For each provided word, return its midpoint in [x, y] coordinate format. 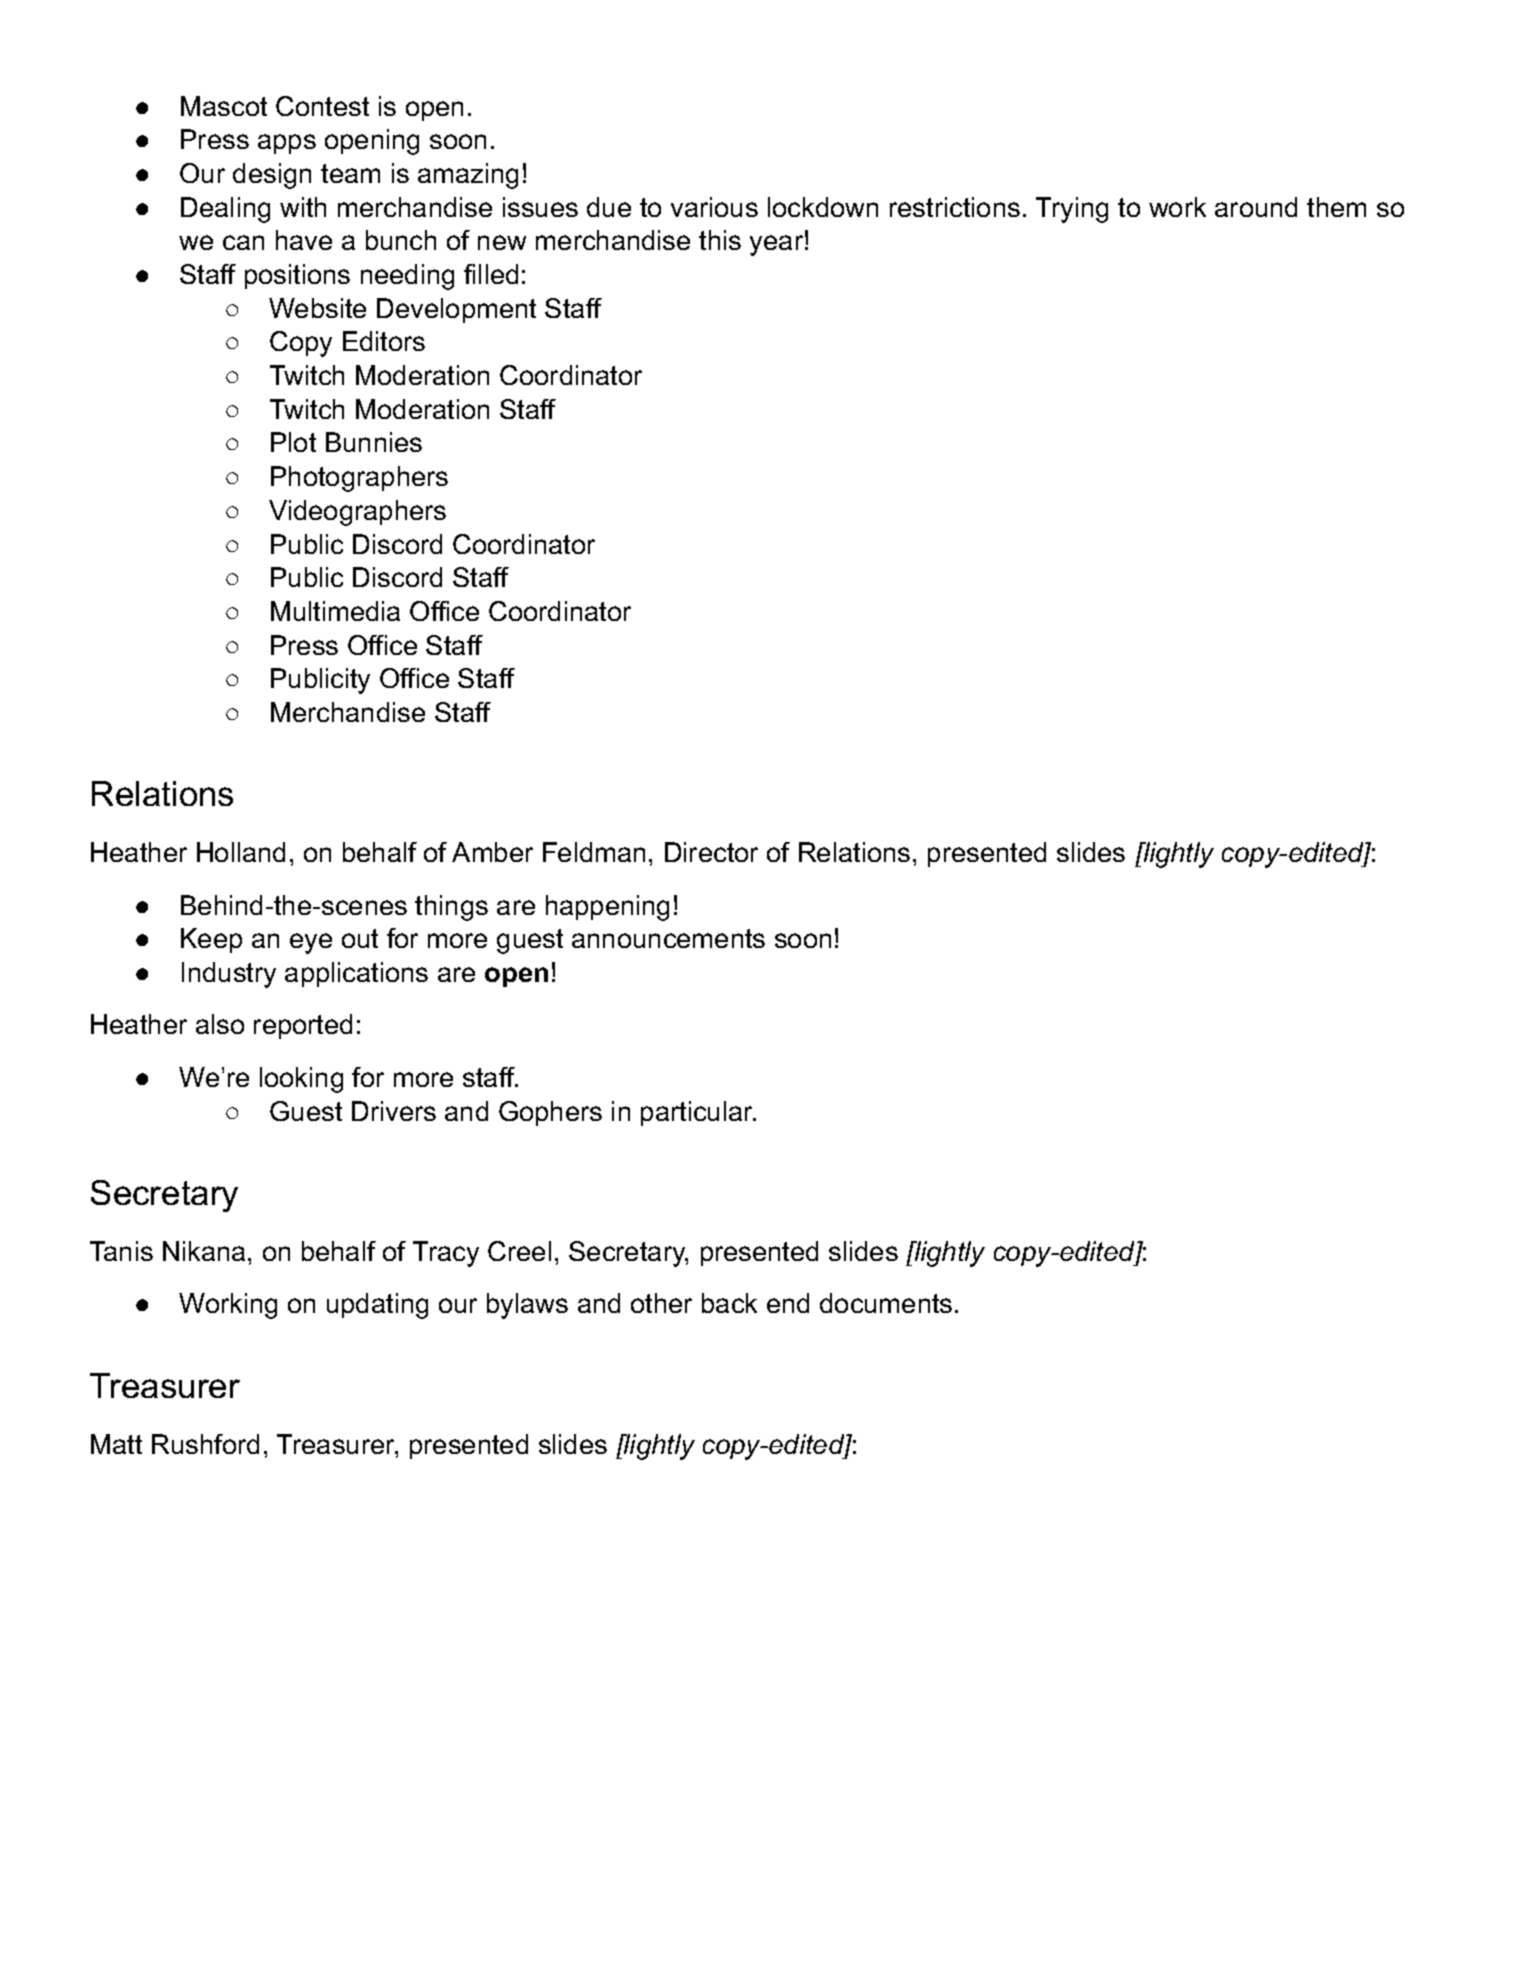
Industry [229, 975]
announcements [668, 938]
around [1256, 207]
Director [711, 852]
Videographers [357, 513]
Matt [116, 1444]
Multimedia [335, 611]
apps [287, 144]
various [714, 207]
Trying [1072, 210]
